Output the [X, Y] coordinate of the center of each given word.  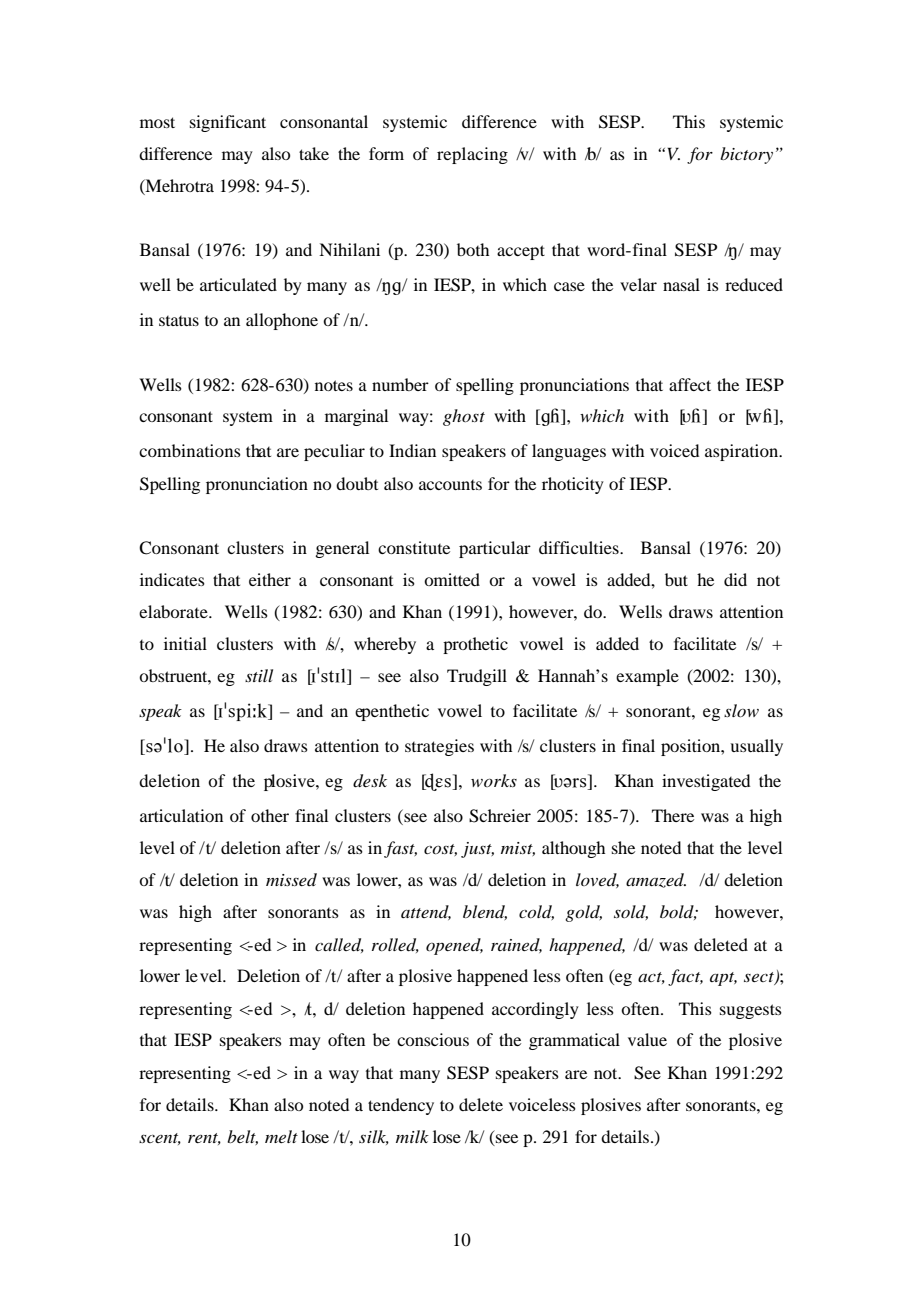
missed [291, 879]
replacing [472, 155]
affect [690, 384]
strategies [439, 747]
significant [228, 123]
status [179, 321]
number [400, 384]
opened [454, 946]
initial [185, 643]
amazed [656, 880]
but [676, 579]
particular [495, 549]
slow [741, 710]
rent [204, 1139]
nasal [681, 284]
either [270, 579]
